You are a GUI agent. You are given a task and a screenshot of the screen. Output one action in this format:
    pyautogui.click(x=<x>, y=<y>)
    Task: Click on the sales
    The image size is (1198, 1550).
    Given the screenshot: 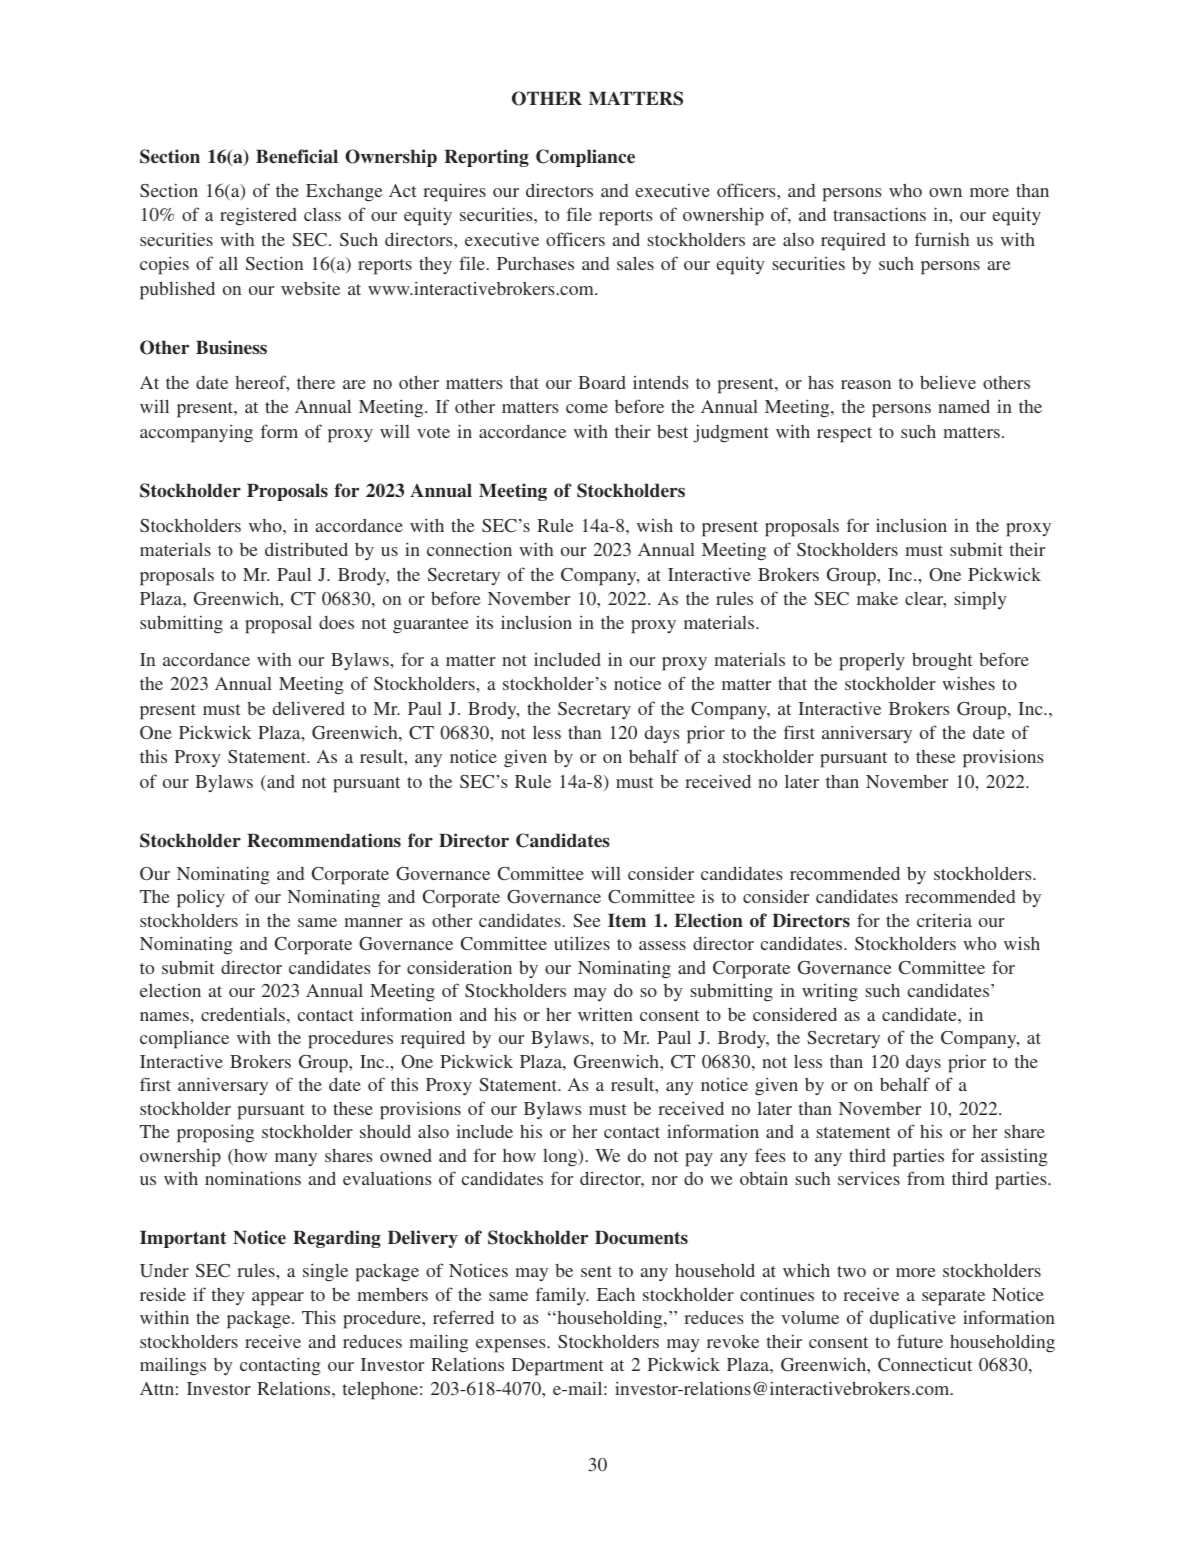 What is the action you would take?
    pyautogui.click(x=635, y=263)
